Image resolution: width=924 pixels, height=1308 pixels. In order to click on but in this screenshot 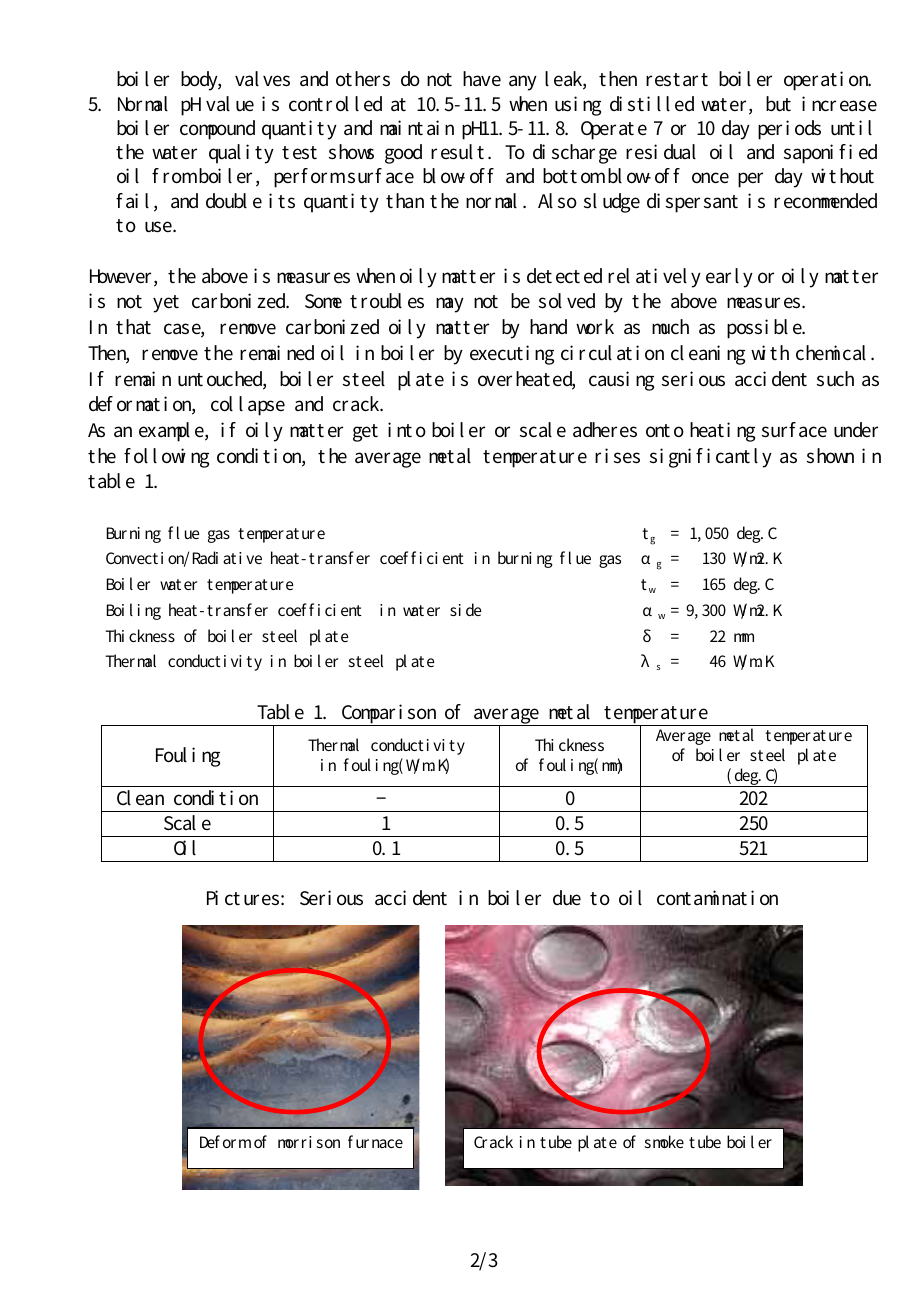, I will do `click(778, 104)`.
